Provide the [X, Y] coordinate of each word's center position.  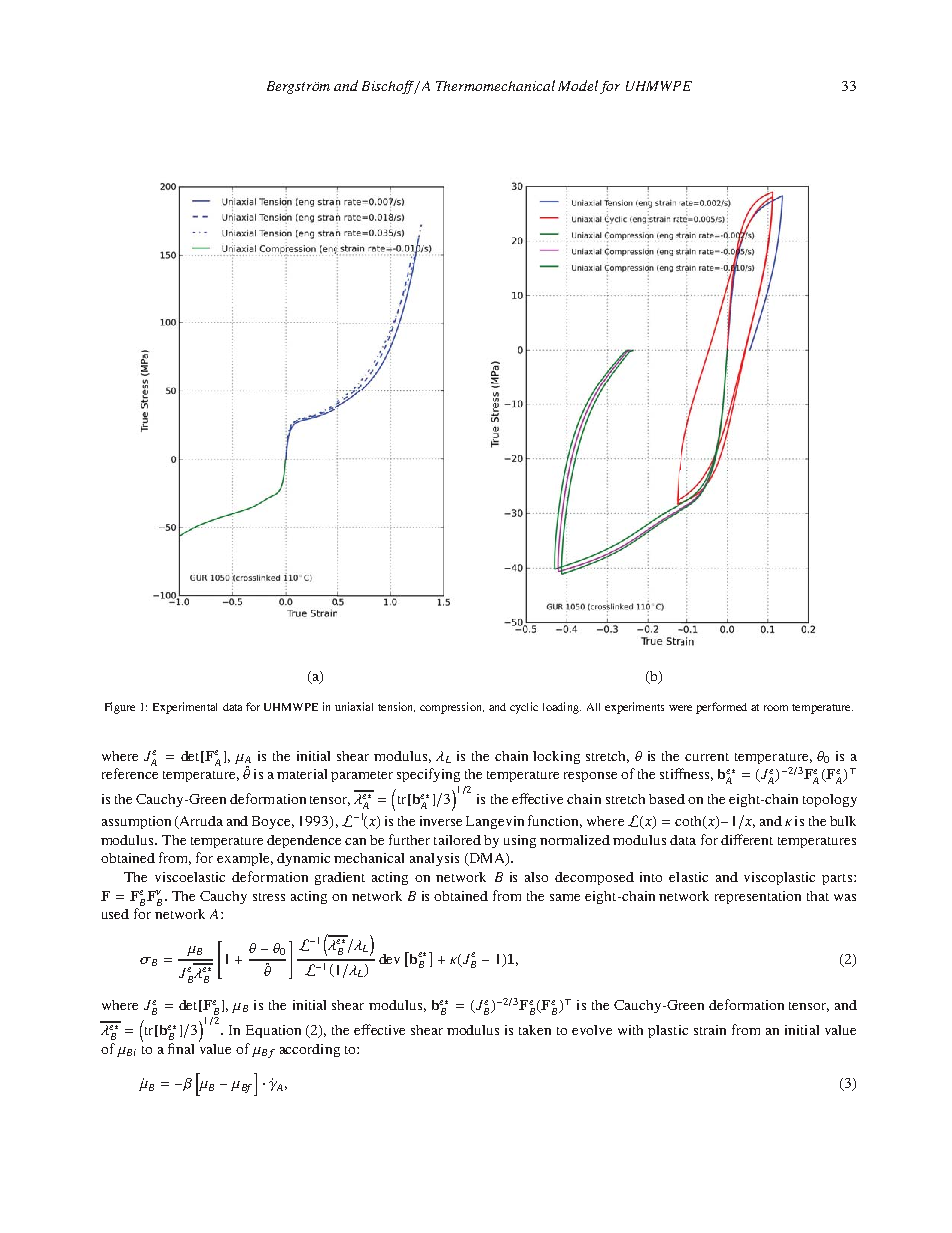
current [707, 757]
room [776, 708]
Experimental [185, 708]
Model [578, 85]
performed [721, 708]
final [181, 1048]
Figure [120, 708]
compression [452, 708]
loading [562, 708]
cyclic [524, 708]
